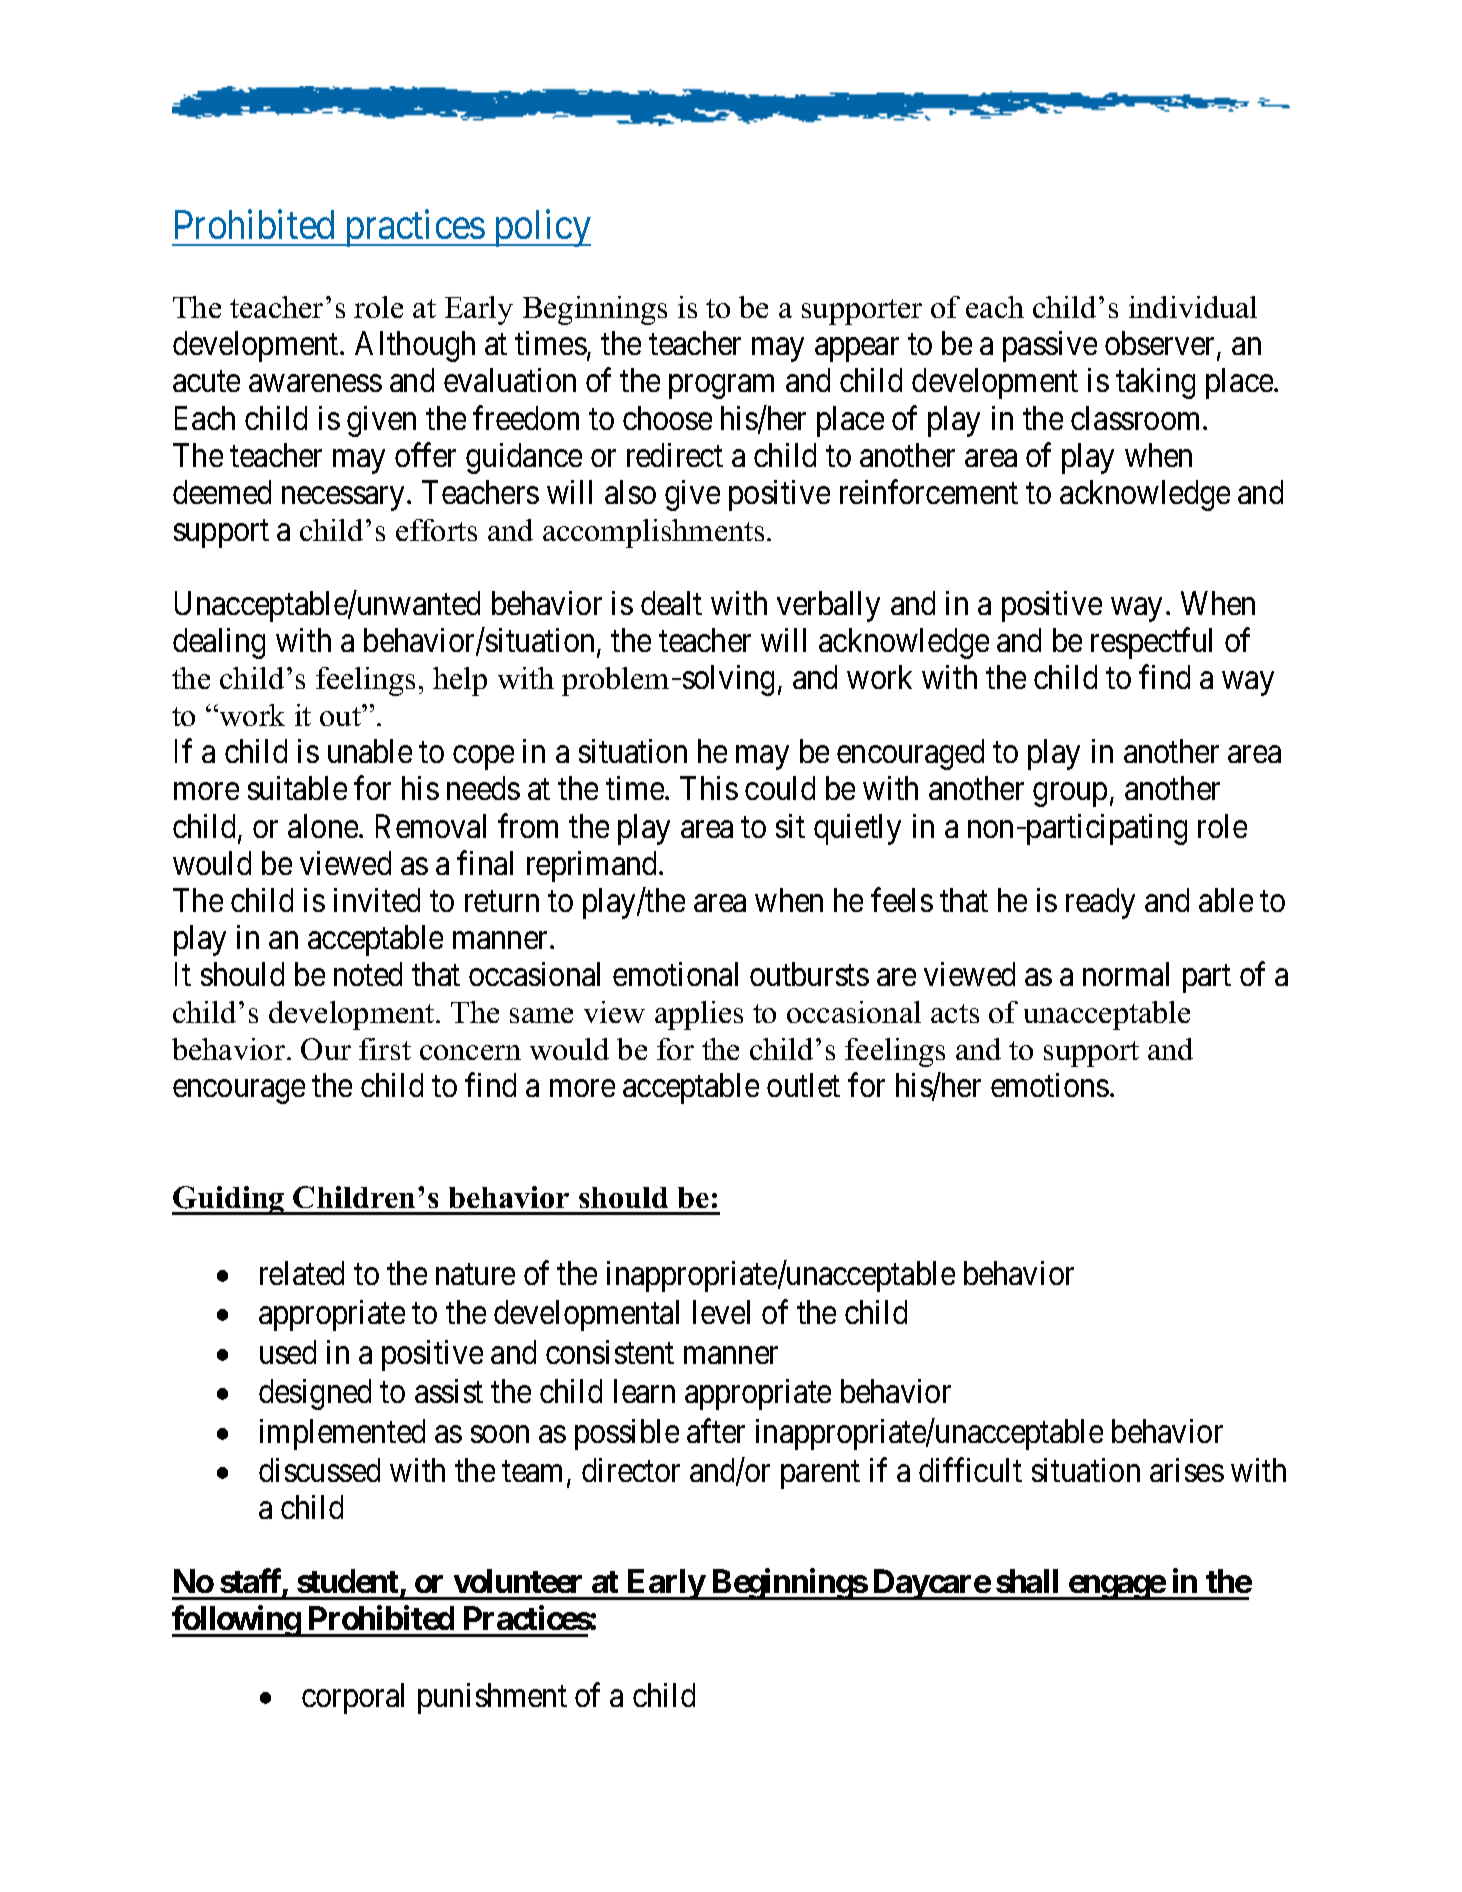 Image resolution: width=1462 pixels, height=1892 pixels. What do you see at coordinates (721, 387) in the screenshot?
I see `program` at bounding box center [721, 387].
